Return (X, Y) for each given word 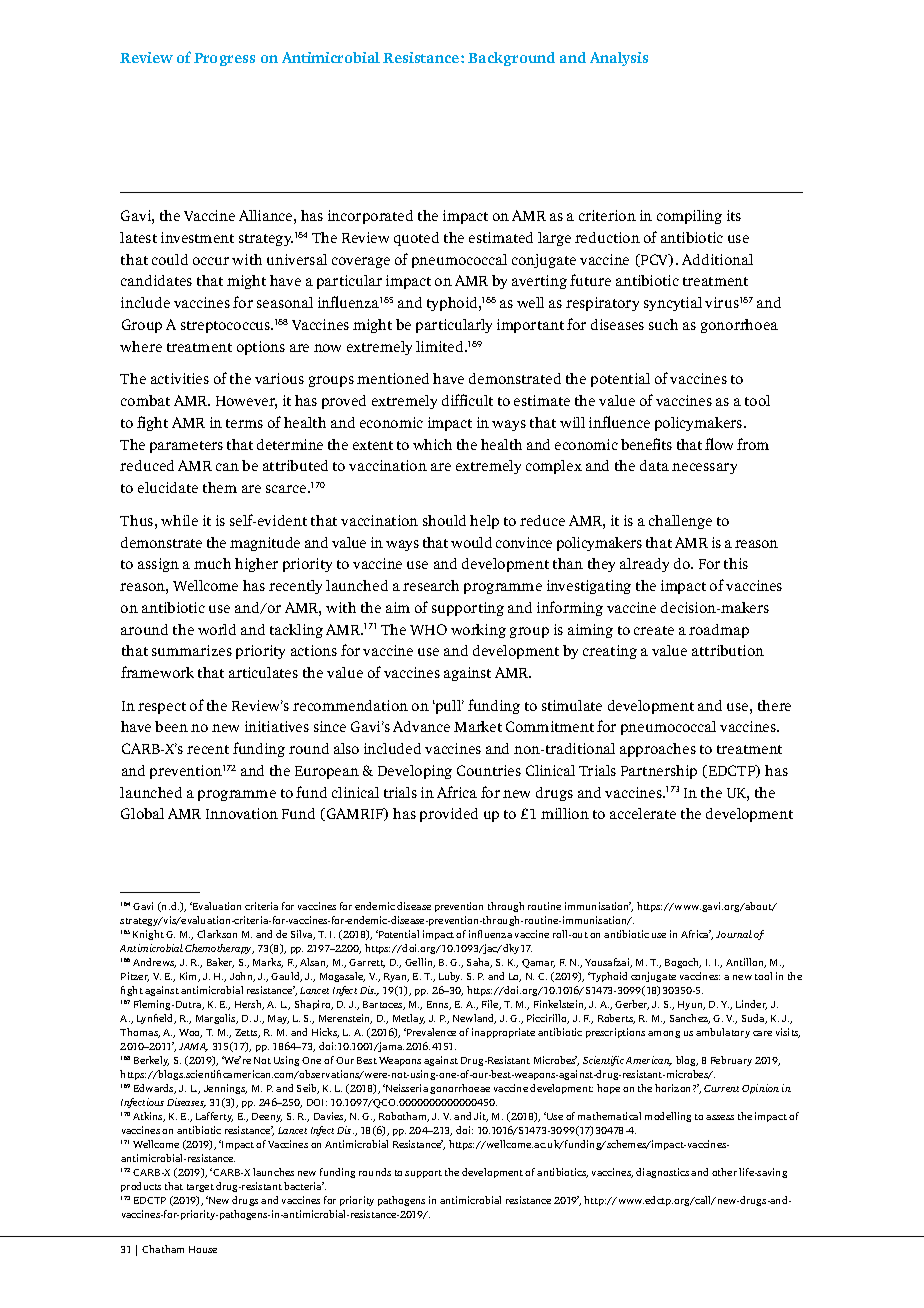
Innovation (242, 813)
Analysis (619, 59)
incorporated (370, 217)
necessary (704, 468)
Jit (481, 1117)
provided (449, 815)
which (432, 444)
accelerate (643, 813)
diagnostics (662, 1173)
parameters (186, 447)
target (200, 1188)
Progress (224, 59)
